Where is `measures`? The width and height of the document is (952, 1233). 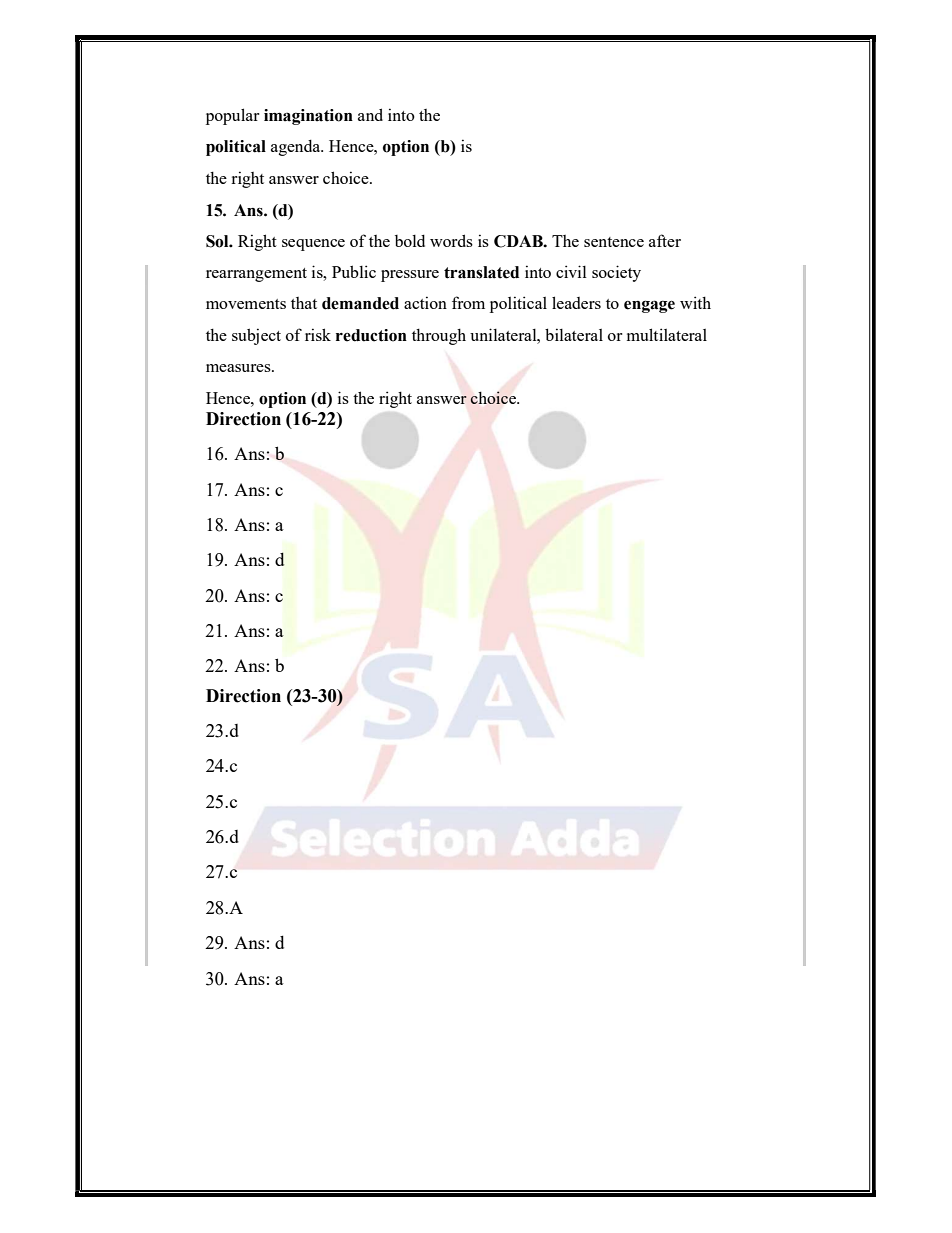 measures is located at coordinates (239, 368).
